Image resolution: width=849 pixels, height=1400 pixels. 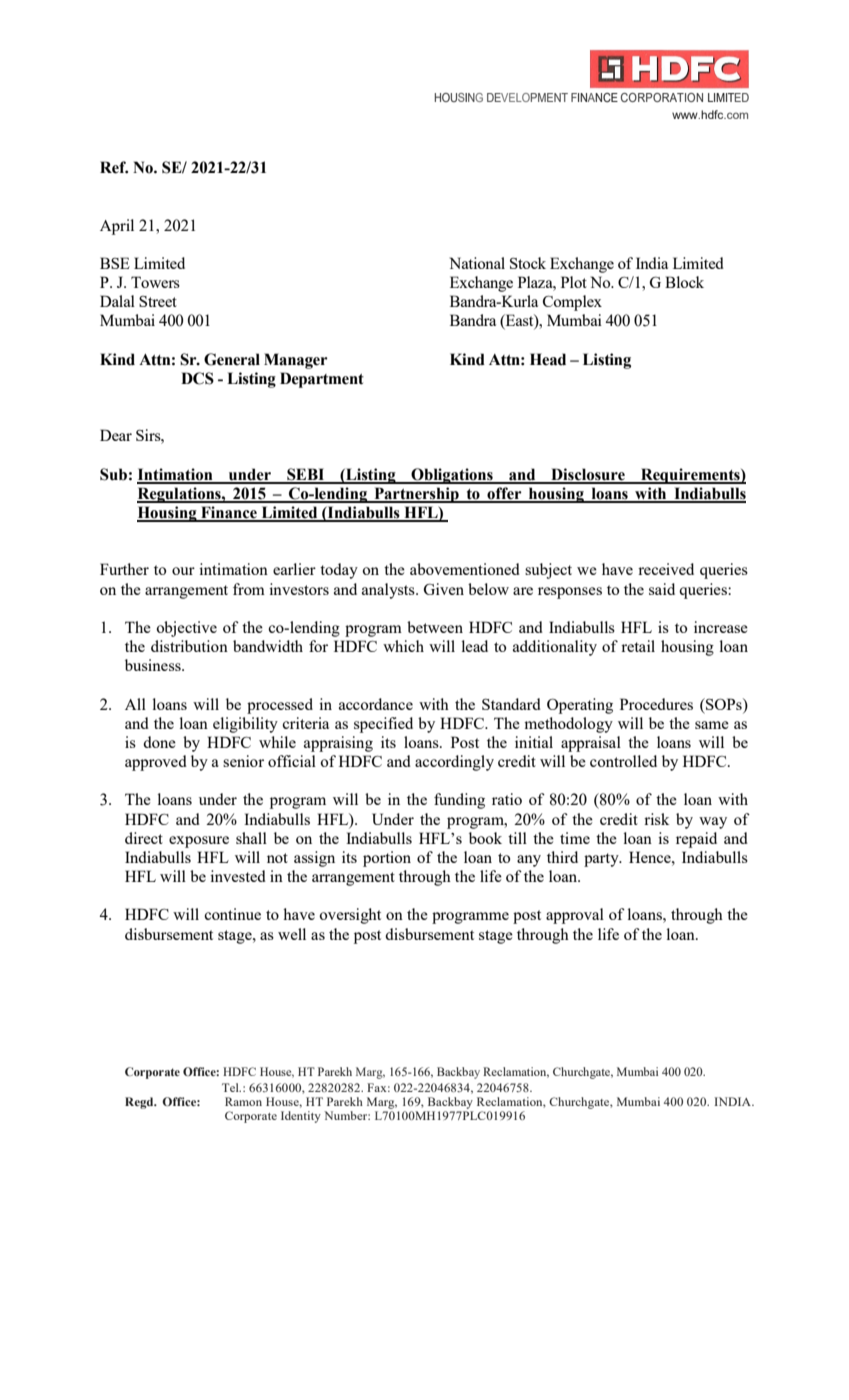 What do you see at coordinates (156, 763) in the document?
I see `approved` at bounding box center [156, 763].
